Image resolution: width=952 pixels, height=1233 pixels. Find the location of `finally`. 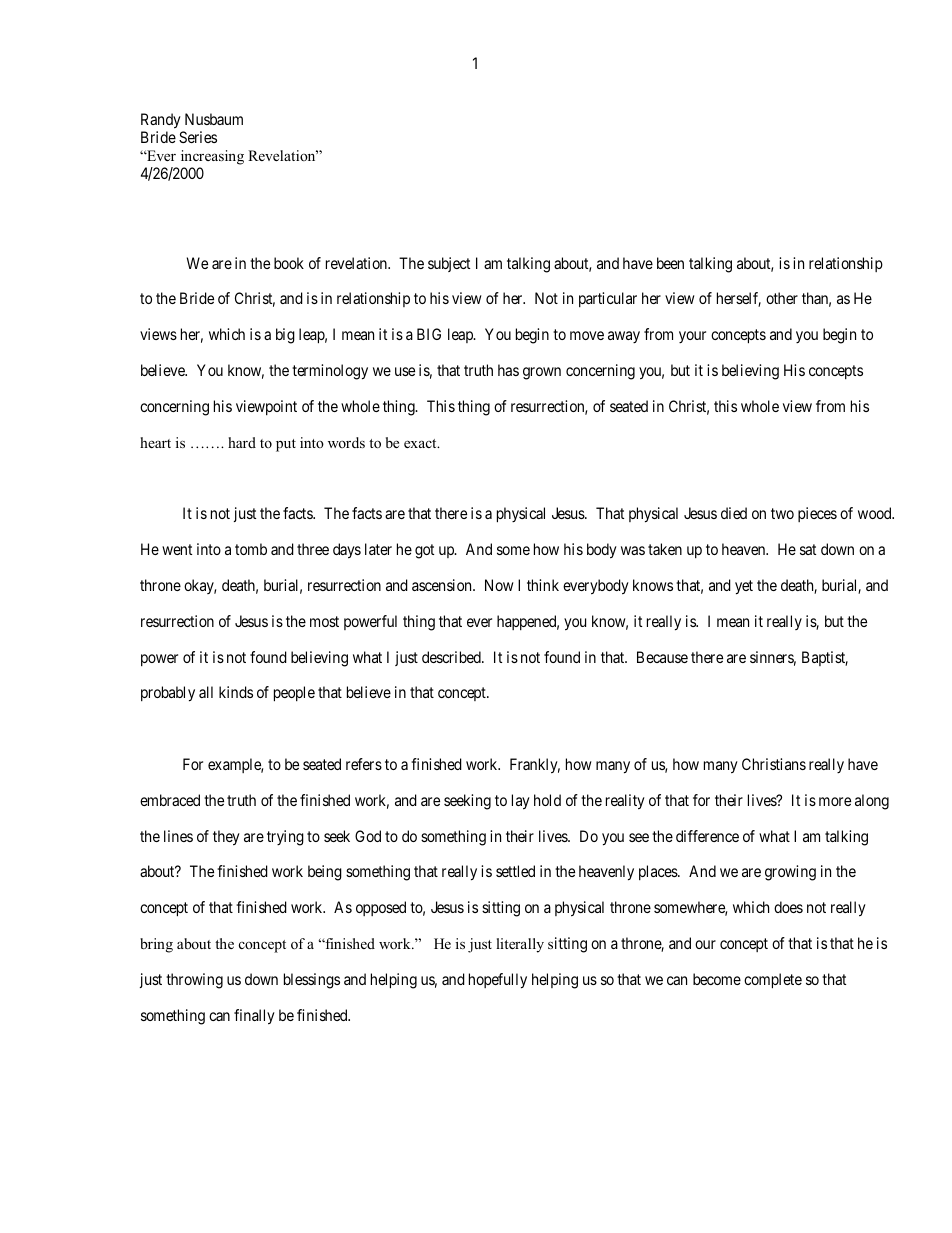

finally is located at coordinates (254, 1017).
